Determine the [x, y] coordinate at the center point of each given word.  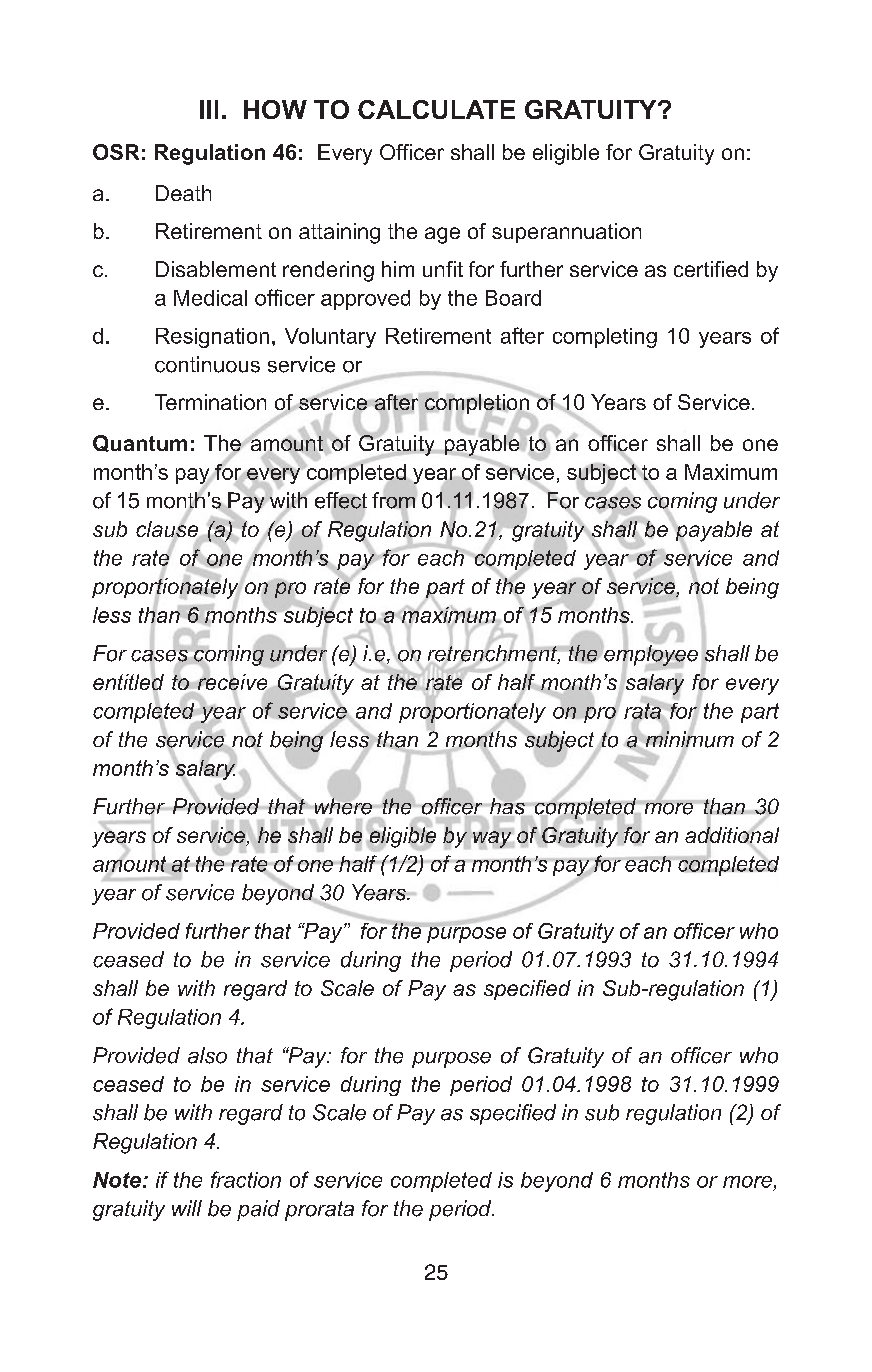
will [187, 1208]
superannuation [566, 233]
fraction [246, 1179]
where [345, 805]
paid [258, 1210]
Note [117, 1180]
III [209, 109]
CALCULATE [436, 109]
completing [605, 338]
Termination [210, 402]
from [394, 500]
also [207, 1055]
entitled [128, 682]
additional [732, 835]
